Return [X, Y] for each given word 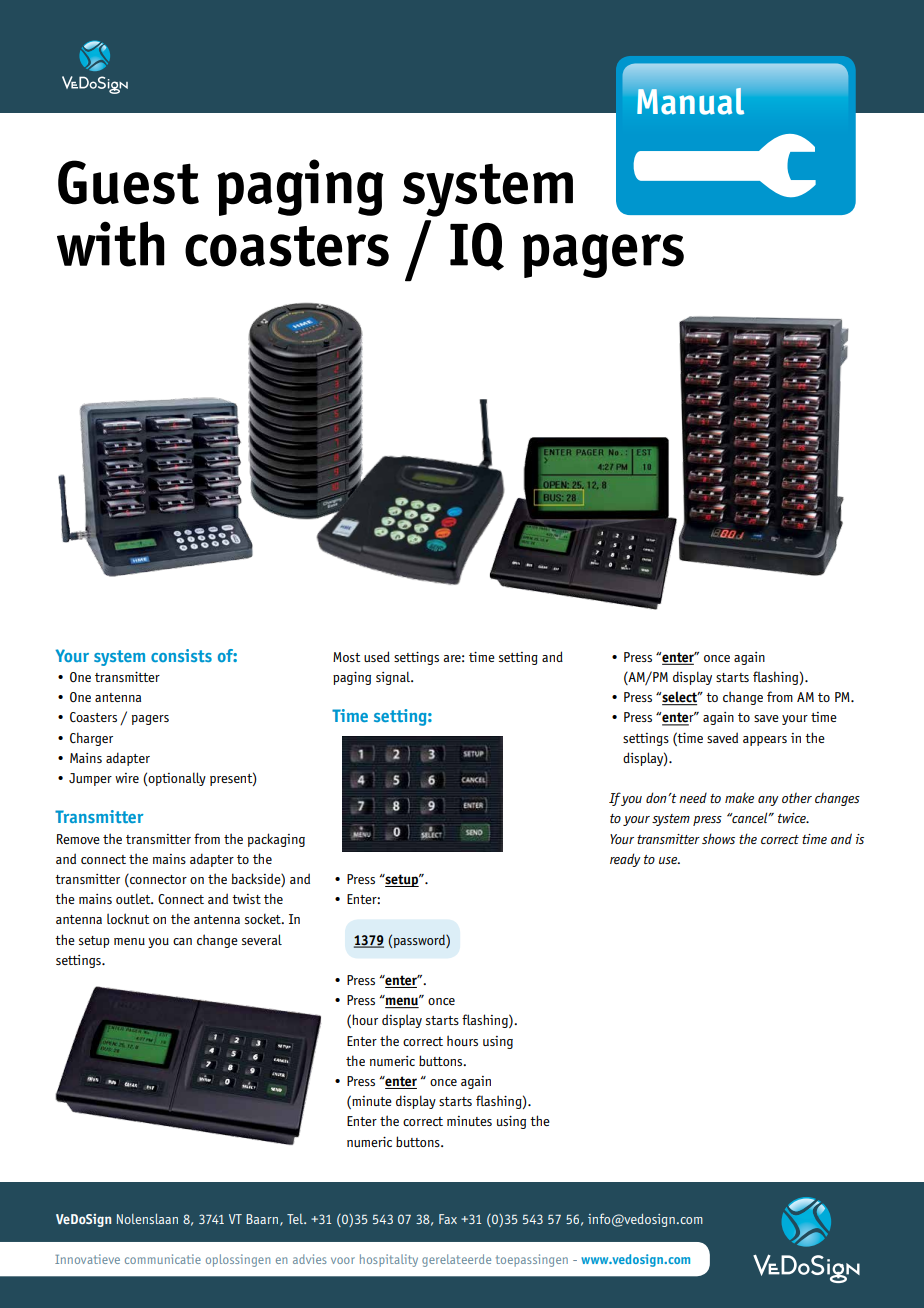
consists [181, 655]
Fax [448, 1219]
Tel [296, 1219]
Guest [128, 182]
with [111, 244]
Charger [91, 739]
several [262, 939]
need [693, 798]
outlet [134, 898]
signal [394, 678]
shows [718, 838]
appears [765, 741]
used [377, 656]
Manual [690, 101]
